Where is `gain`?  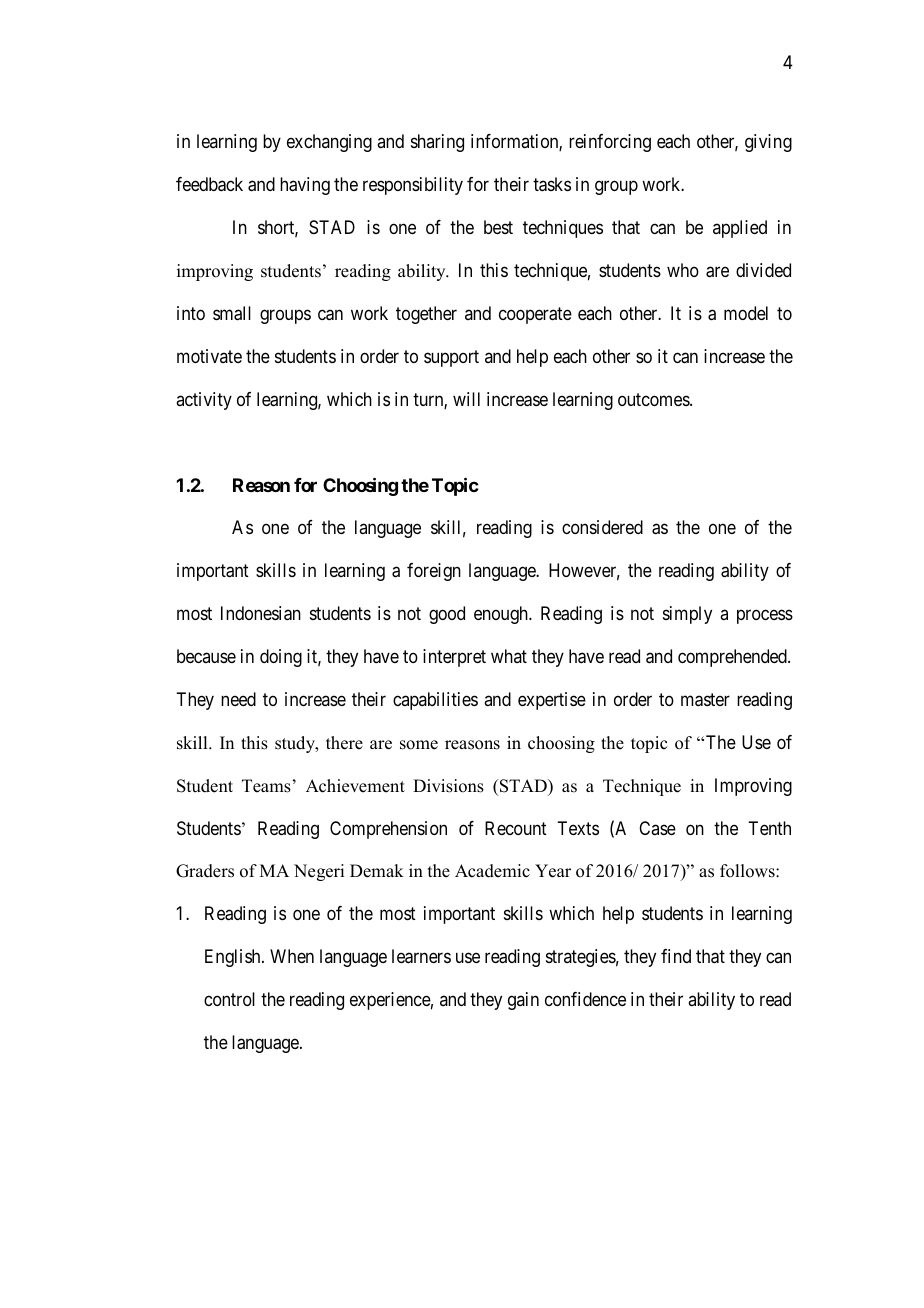
gain is located at coordinates (523, 1001).
